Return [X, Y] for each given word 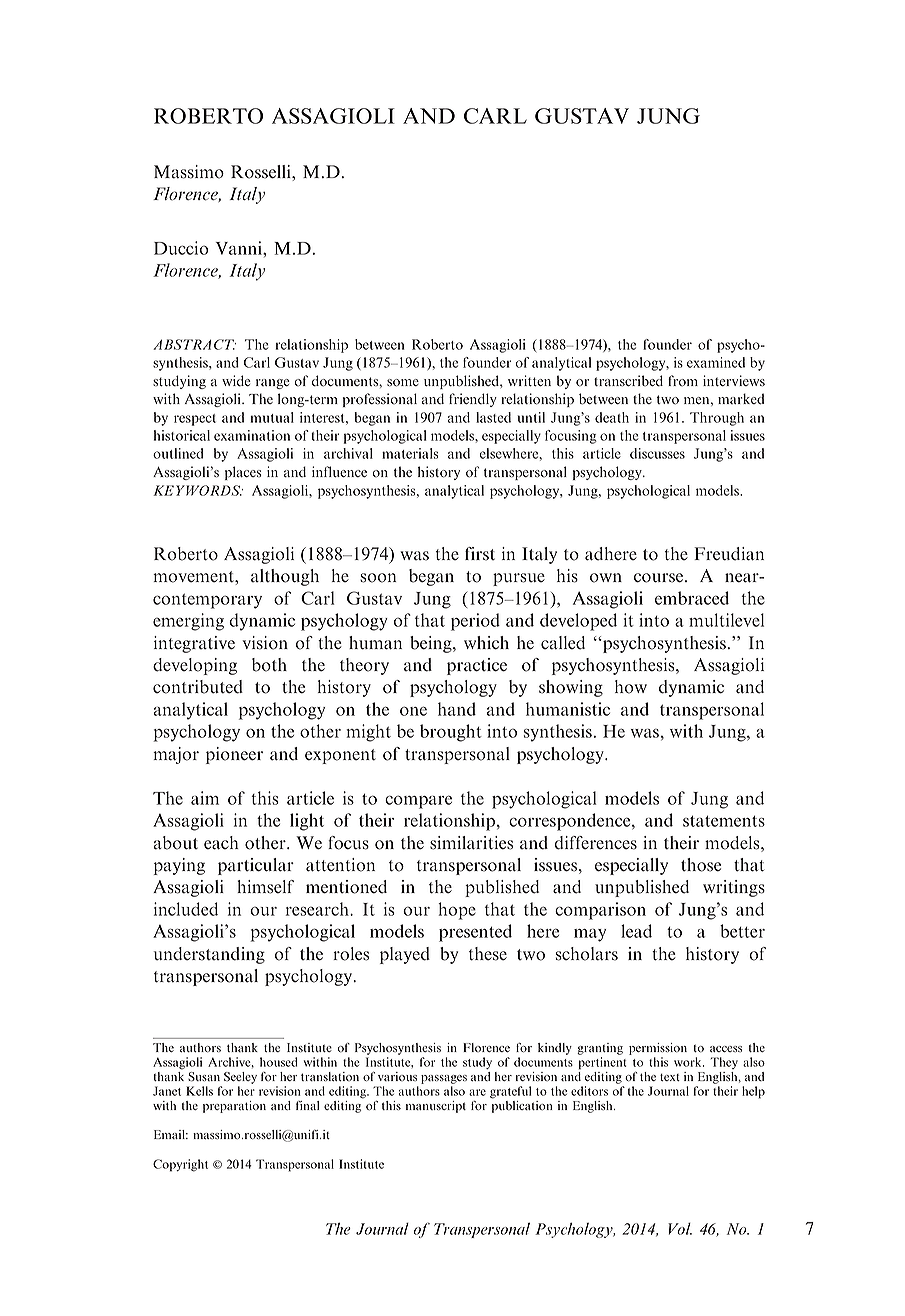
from [683, 381]
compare [418, 802]
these [488, 954]
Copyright [180, 1165]
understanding [209, 955]
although [285, 577]
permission [658, 1049]
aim [205, 798]
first [480, 554]
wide [236, 380]
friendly [473, 400]
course [660, 578]
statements [724, 821]
